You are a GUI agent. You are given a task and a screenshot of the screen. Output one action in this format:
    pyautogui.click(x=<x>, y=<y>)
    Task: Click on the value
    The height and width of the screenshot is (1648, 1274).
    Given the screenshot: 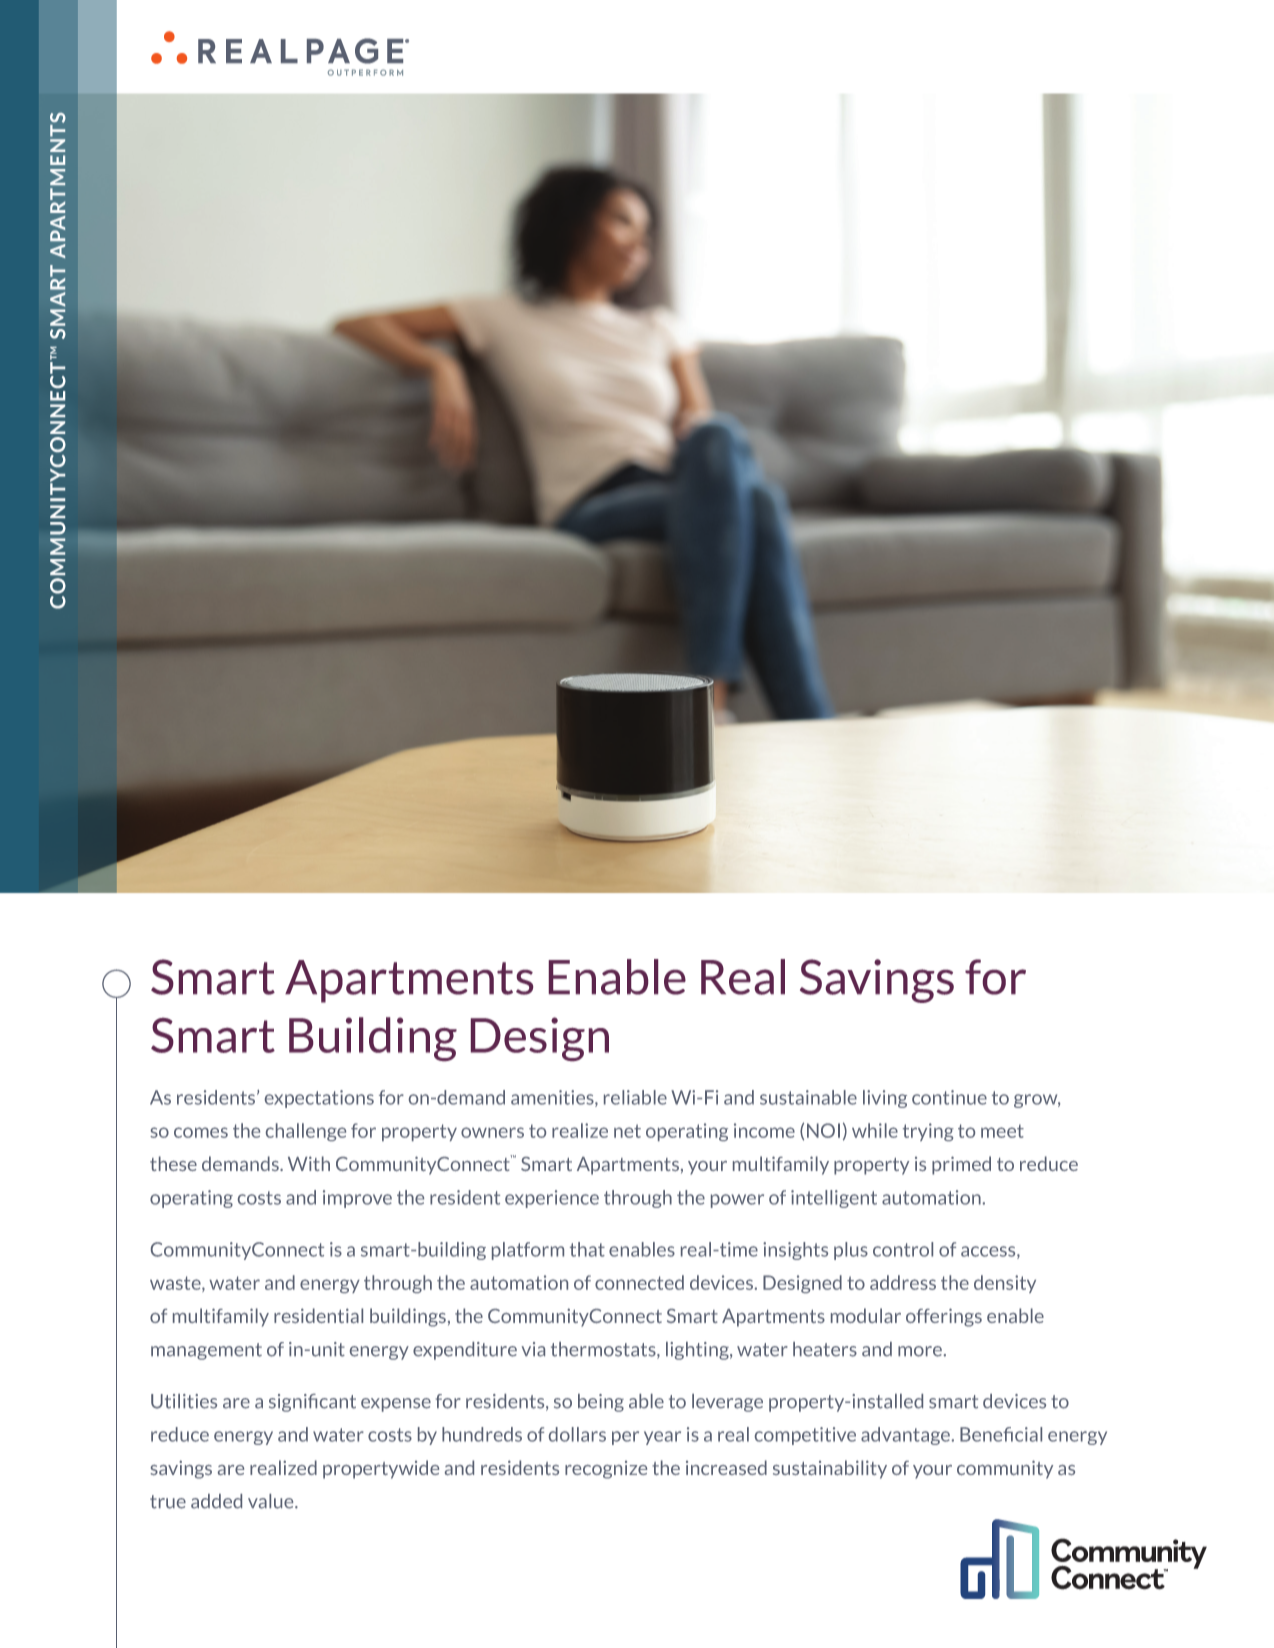 What is the action you would take?
    pyautogui.click(x=272, y=1501)
